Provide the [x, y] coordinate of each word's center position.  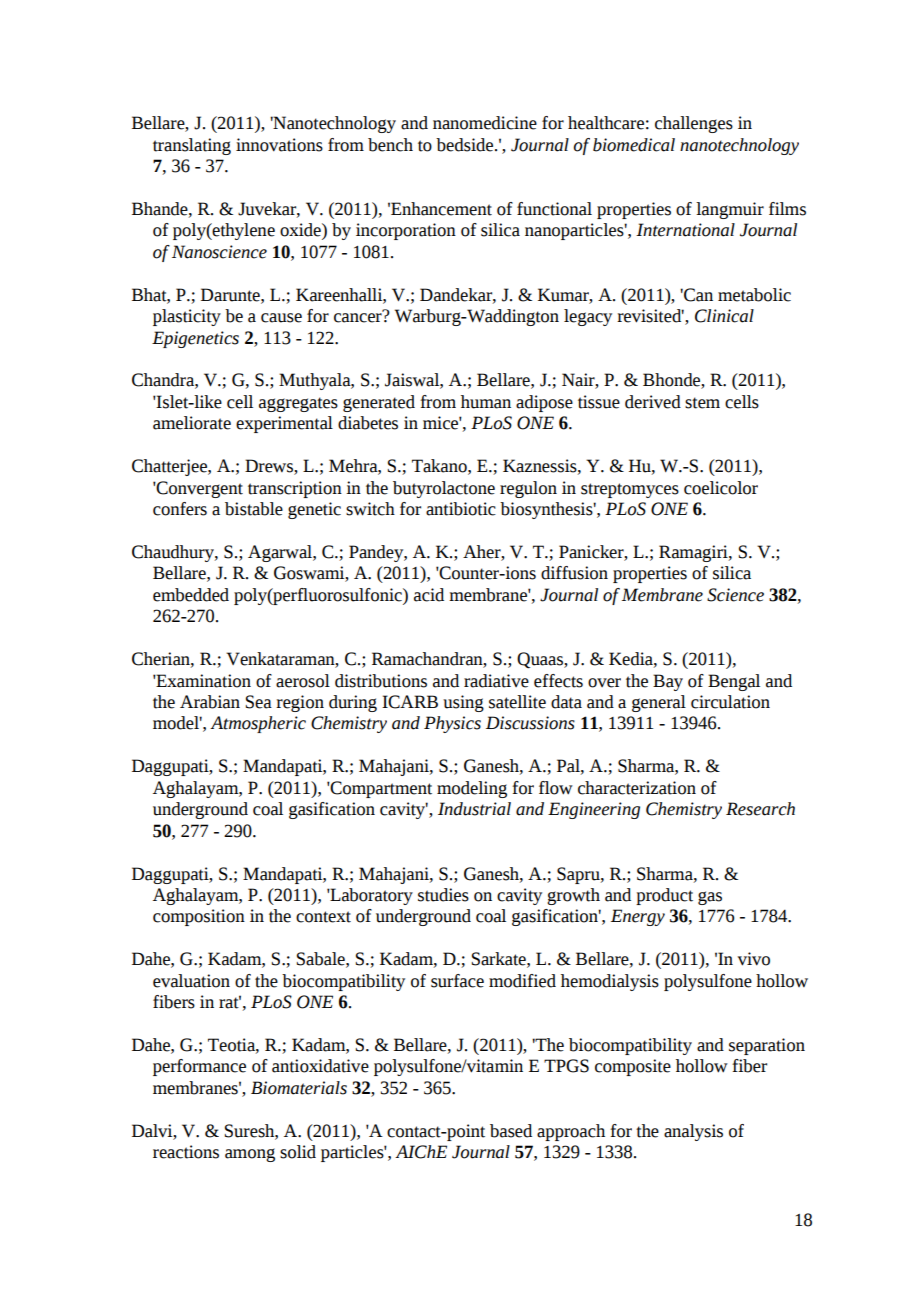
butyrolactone [444, 489]
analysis [693, 1132]
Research [760, 809]
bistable [254, 509]
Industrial [474, 809]
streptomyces [630, 490]
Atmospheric [258, 724]
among [250, 1155]
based [511, 1131]
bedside [466, 145]
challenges [694, 124]
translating [192, 146]
